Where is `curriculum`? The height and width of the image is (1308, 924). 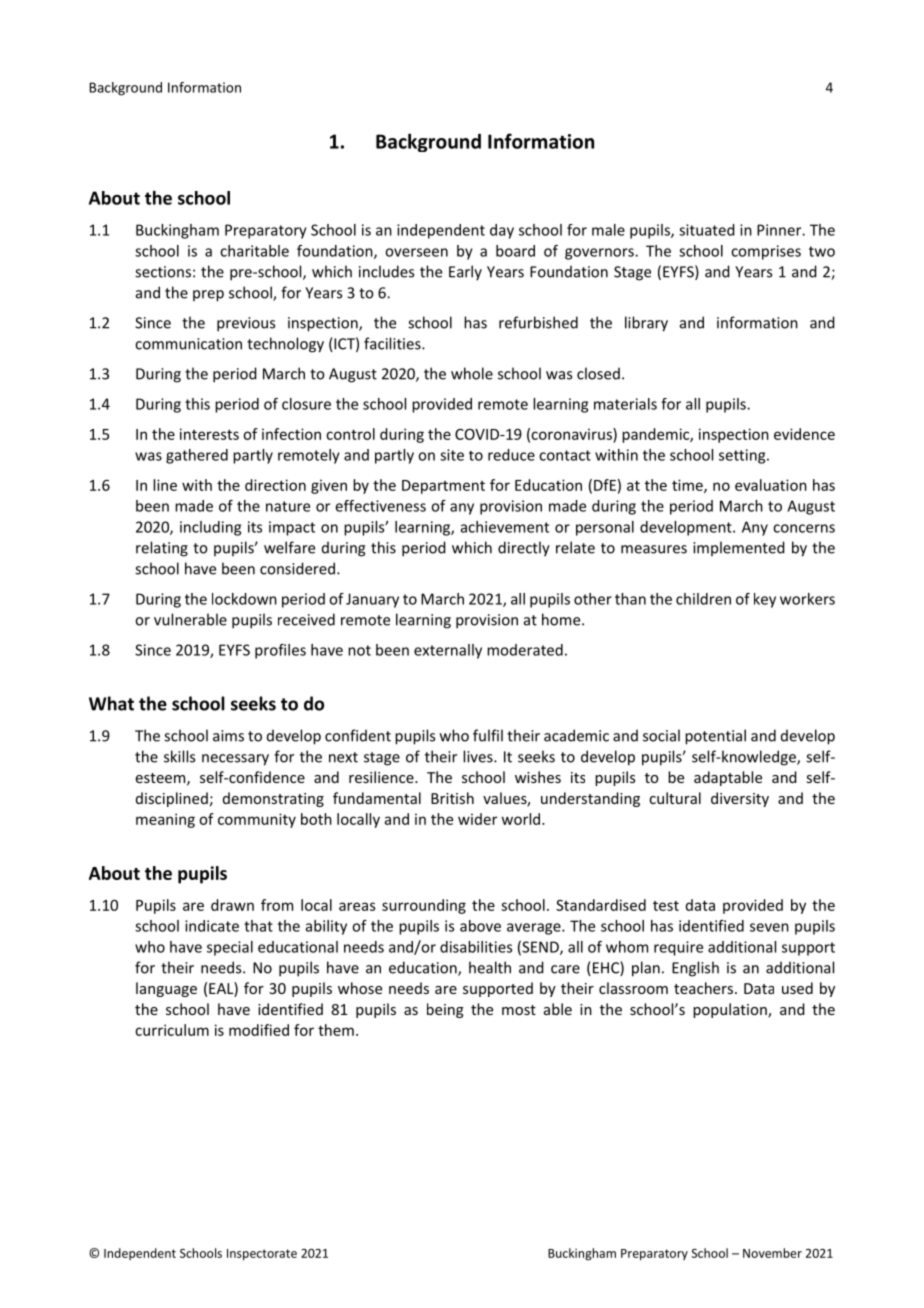 curriculum is located at coordinates (172, 1030).
